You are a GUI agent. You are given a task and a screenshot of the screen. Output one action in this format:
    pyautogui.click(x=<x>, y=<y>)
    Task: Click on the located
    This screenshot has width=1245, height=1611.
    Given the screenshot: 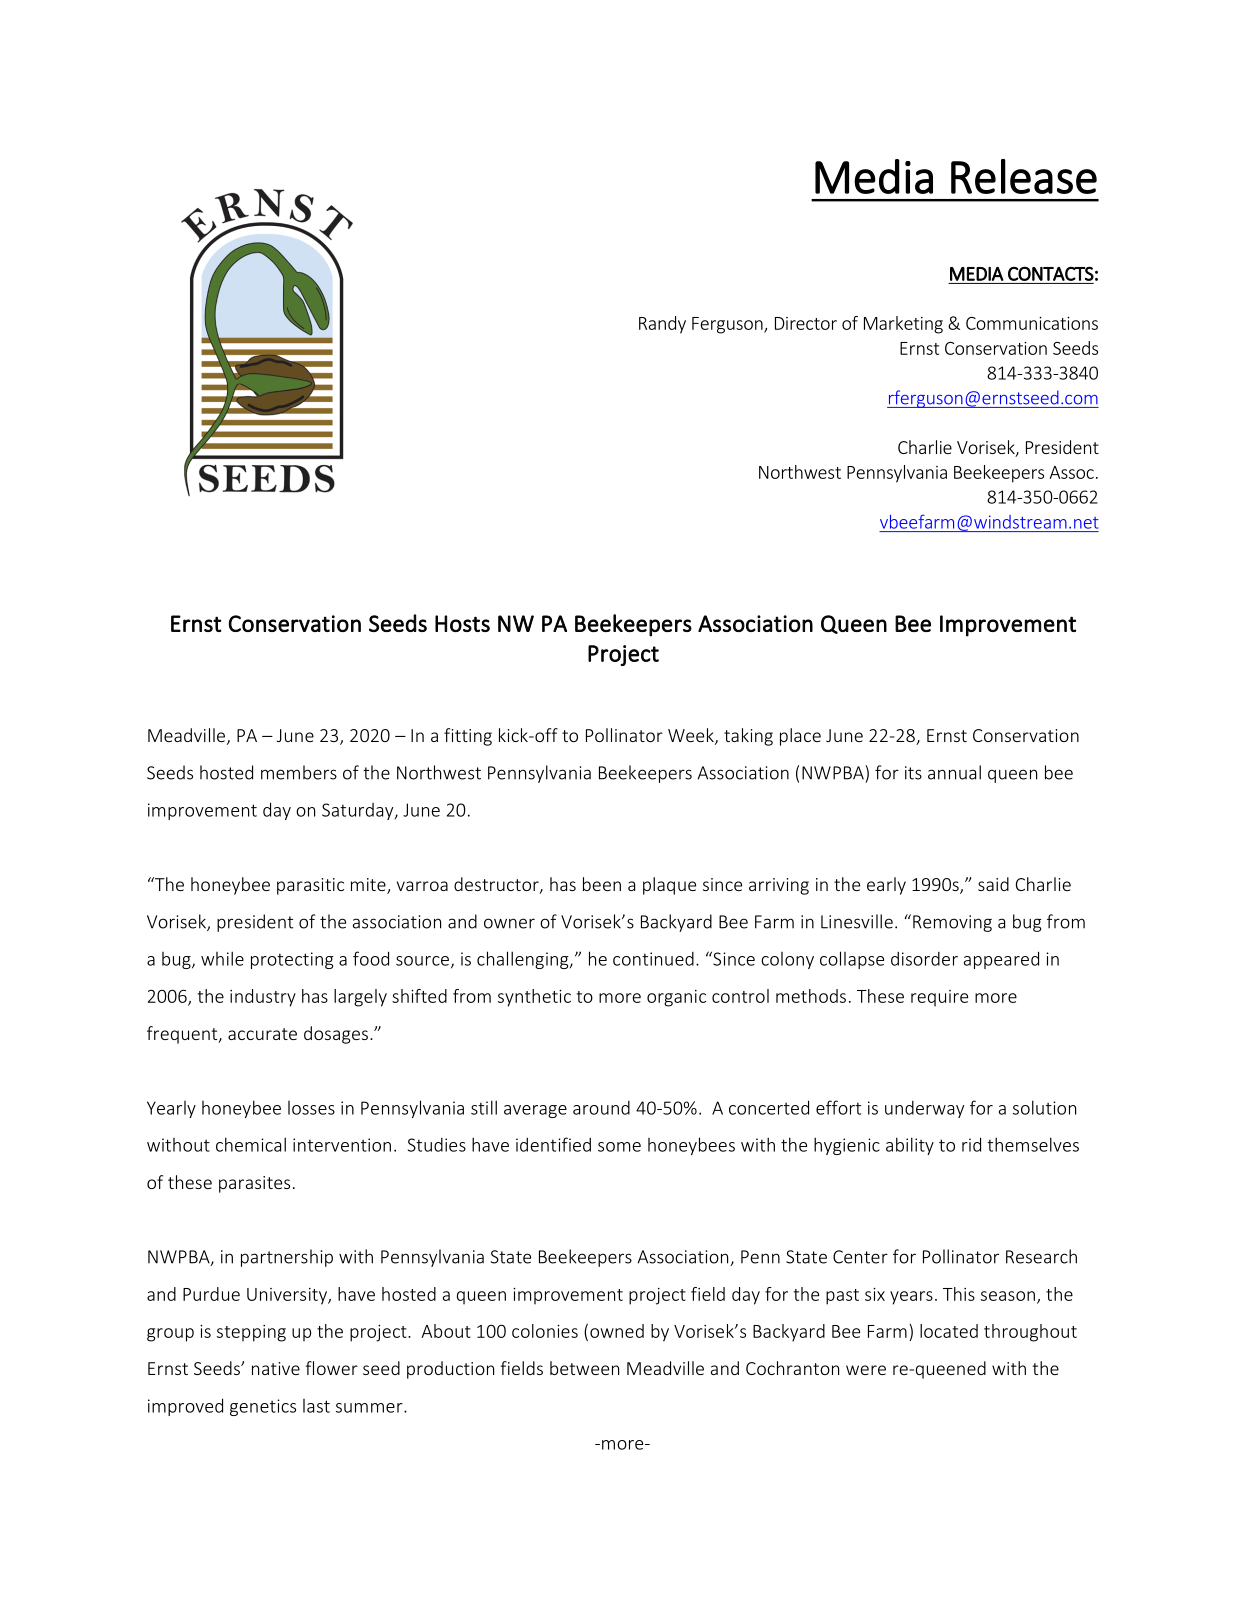 What is the action you would take?
    pyautogui.click(x=949, y=1331)
